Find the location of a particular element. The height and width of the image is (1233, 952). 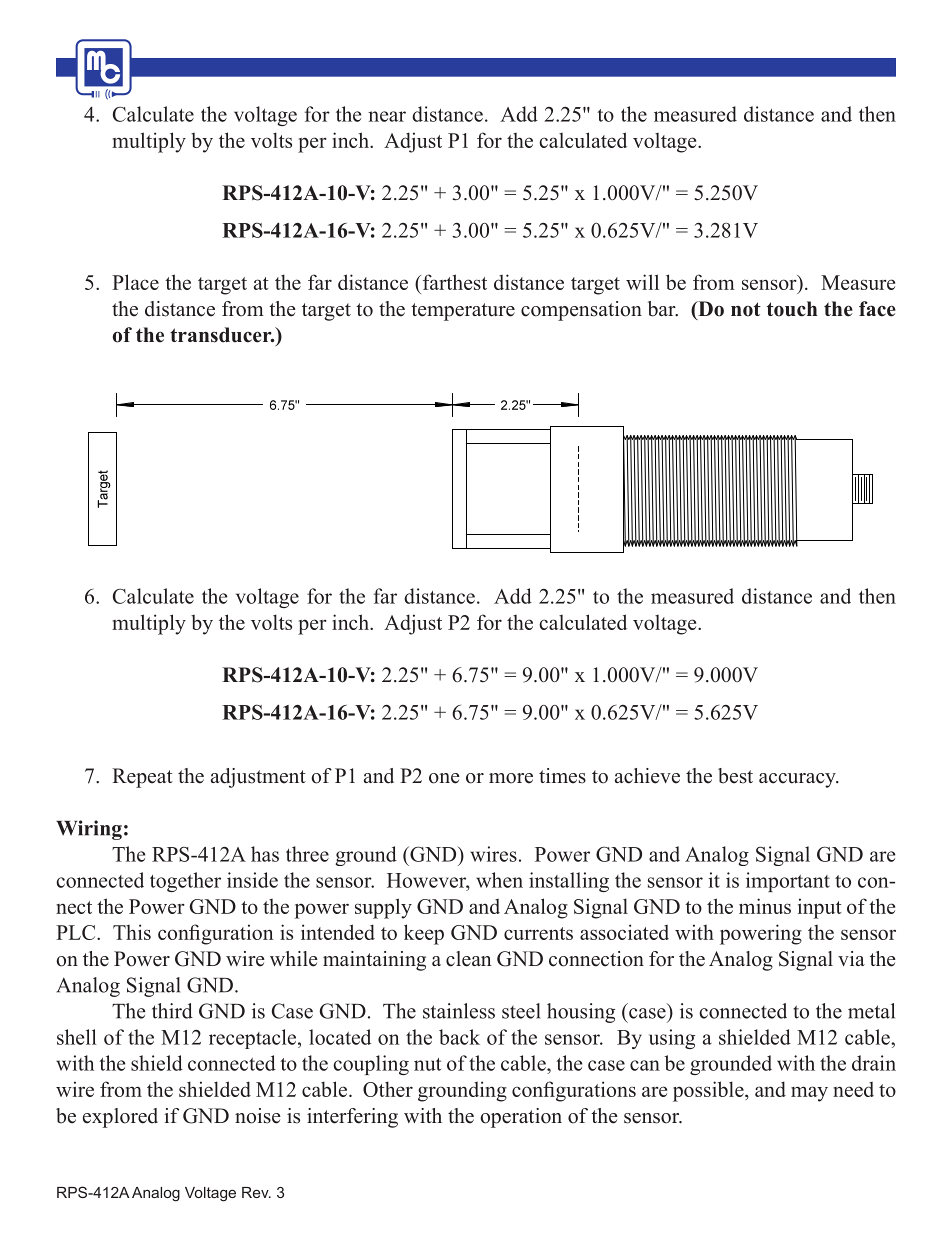

operation is located at coordinates (521, 1118).
